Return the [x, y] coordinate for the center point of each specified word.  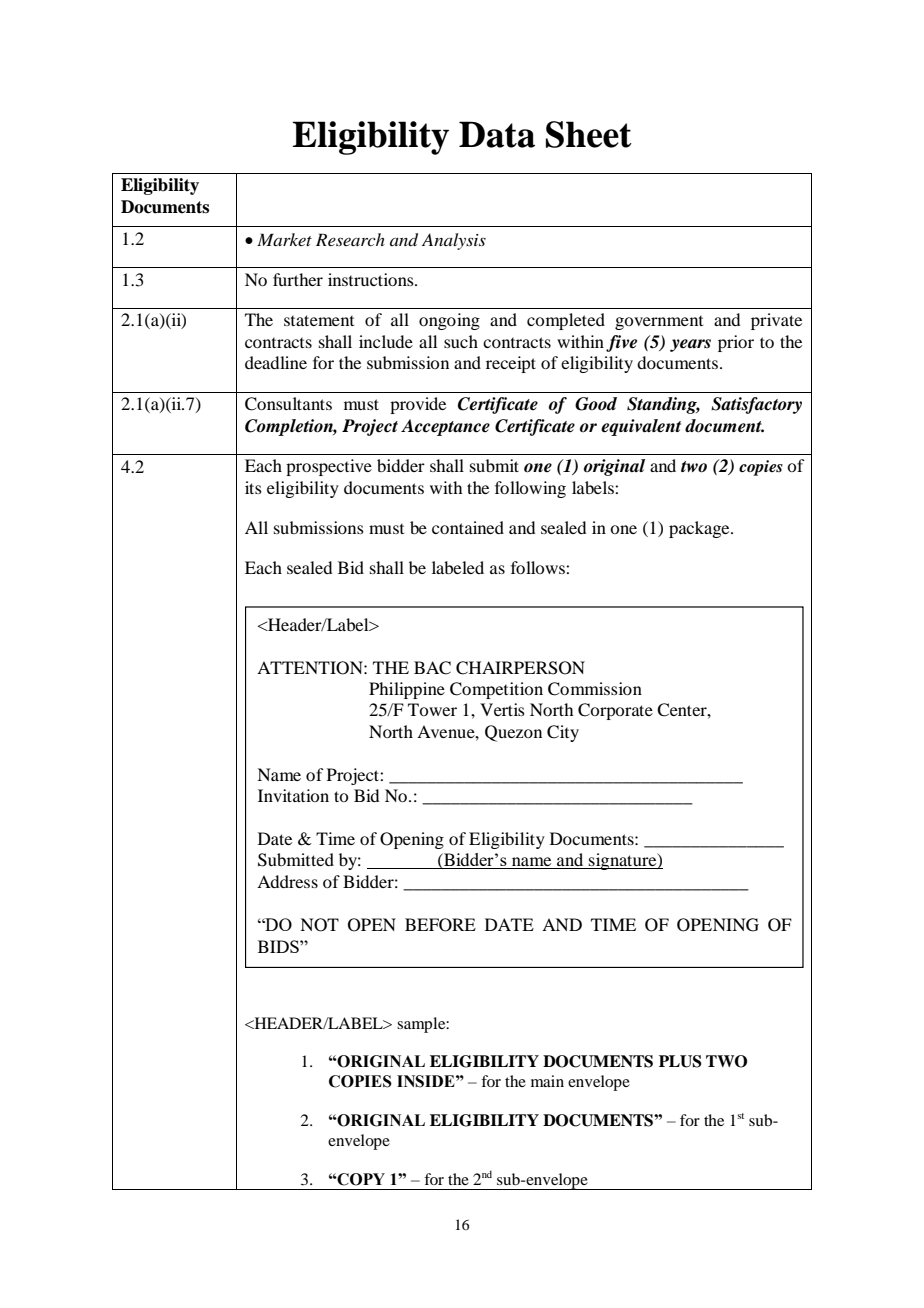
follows [539, 567]
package [700, 529]
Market [284, 239]
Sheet [589, 134]
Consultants [288, 404]
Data [497, 134]
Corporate [615, 711]
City [563, 733]
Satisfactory [756, 405]
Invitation [293, 795]
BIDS [279, 946]
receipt [511, 364]
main [547, 1081]
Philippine [407, 690]
